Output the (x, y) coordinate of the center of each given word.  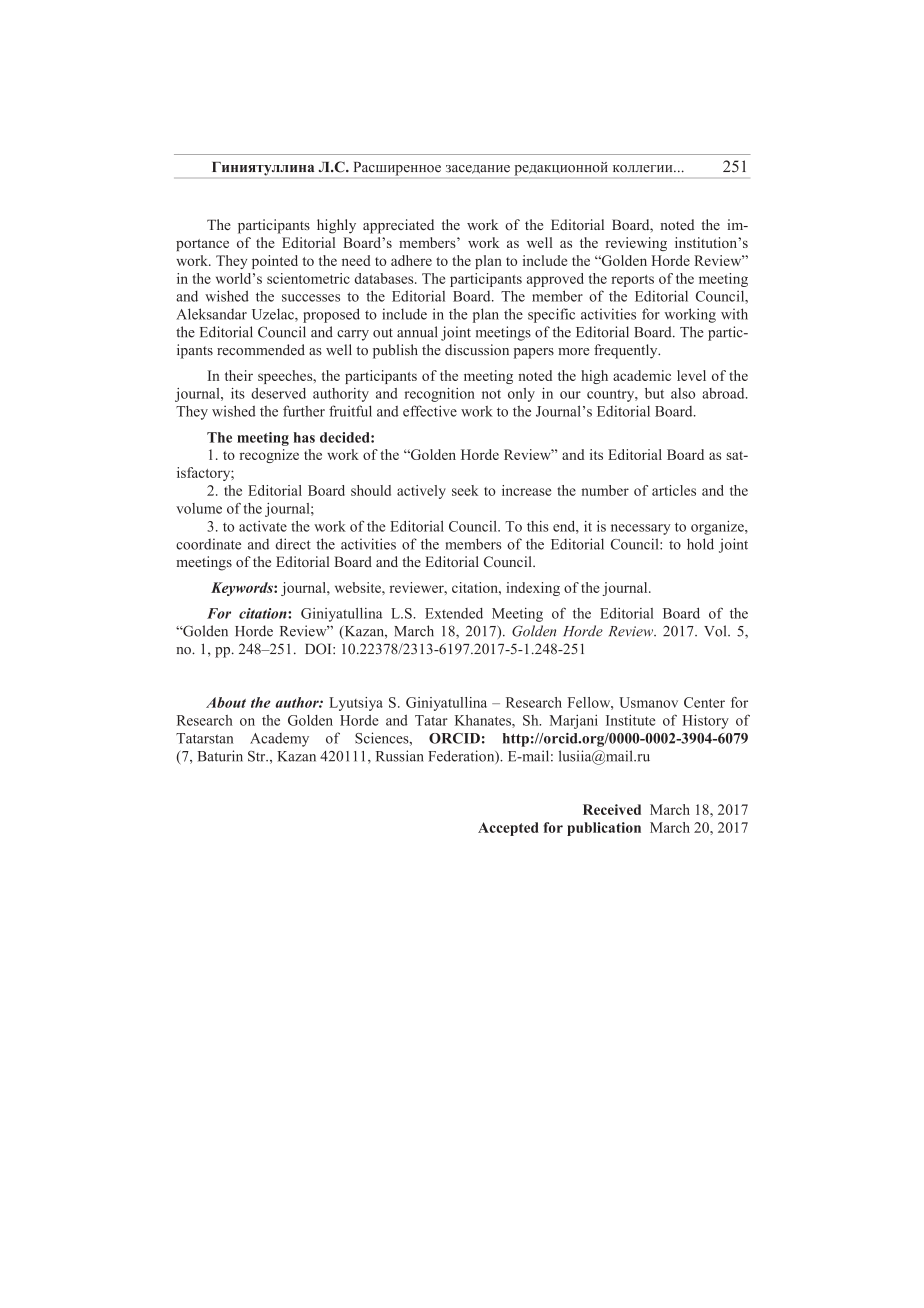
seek (465, 490)
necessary (641, 529)
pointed (275, 262)
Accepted (508, 829)
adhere (411, 260)
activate (263, 526)
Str (258, 756)
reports (632, 281)
